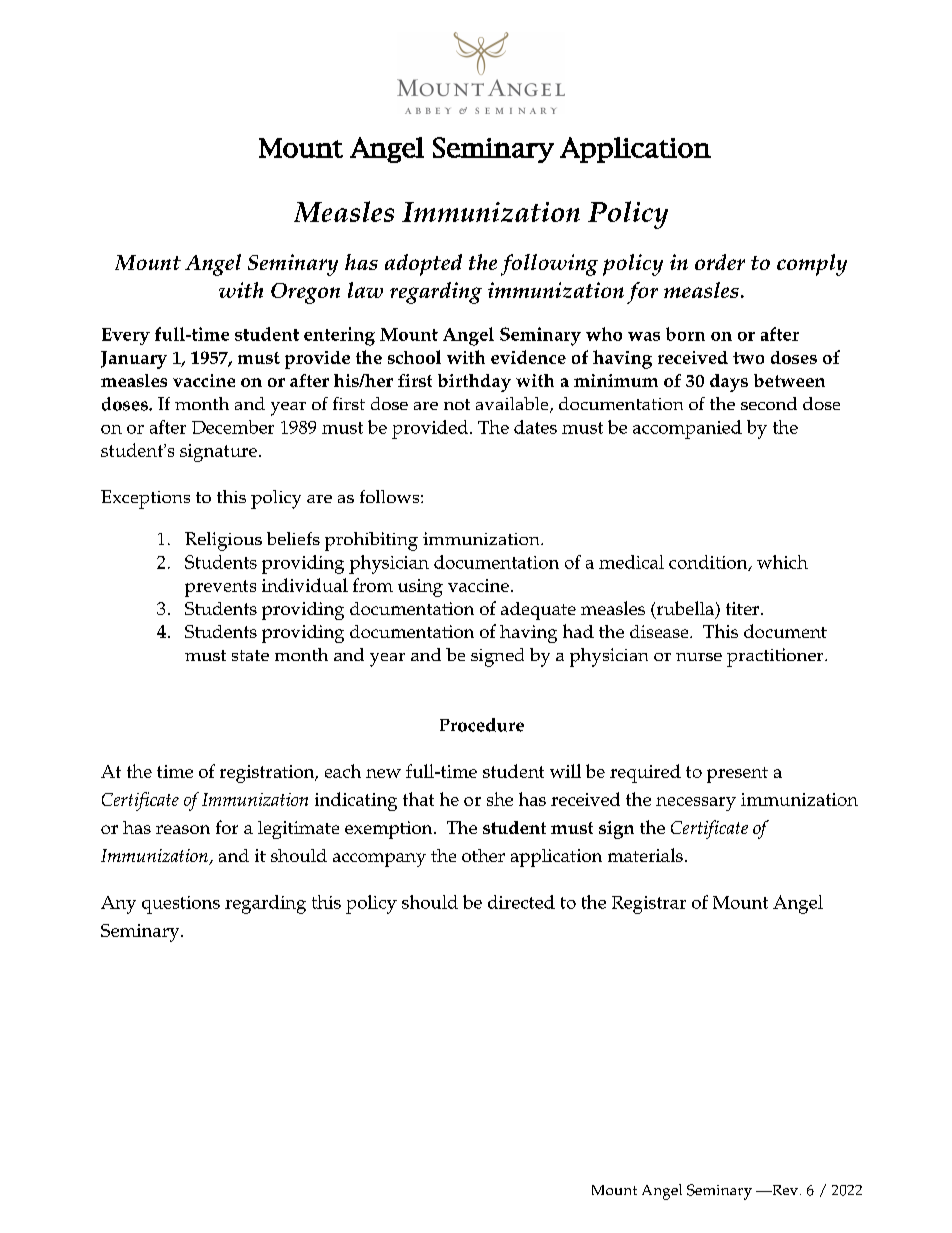 The width and height of the document is (952, 1233). I want to click on questions, so click(181, 905).
